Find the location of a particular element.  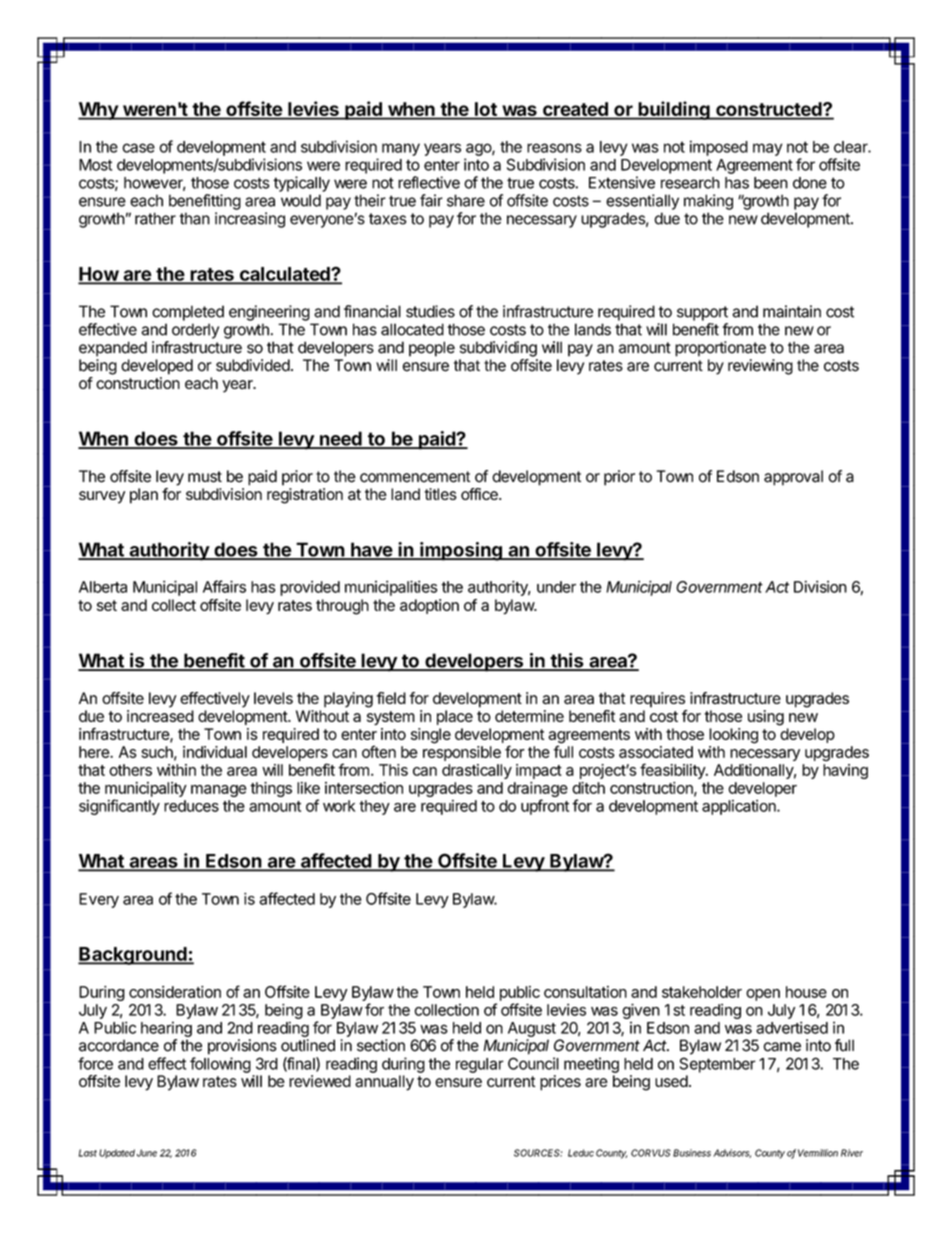

set is located at coordinates (107, 605).
